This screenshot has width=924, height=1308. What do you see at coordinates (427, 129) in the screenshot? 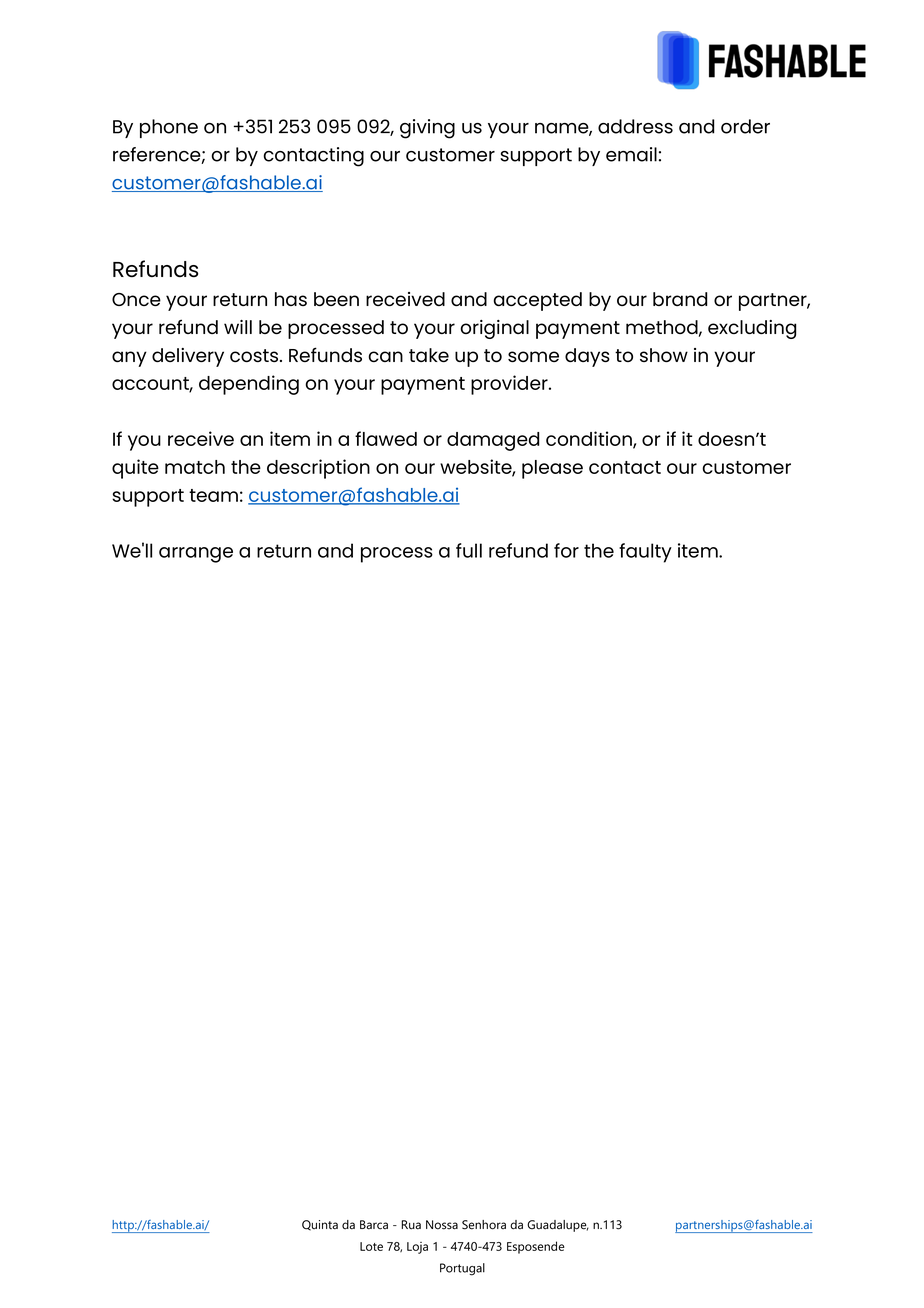
I see `giving` at bounding box center [427, 129].
